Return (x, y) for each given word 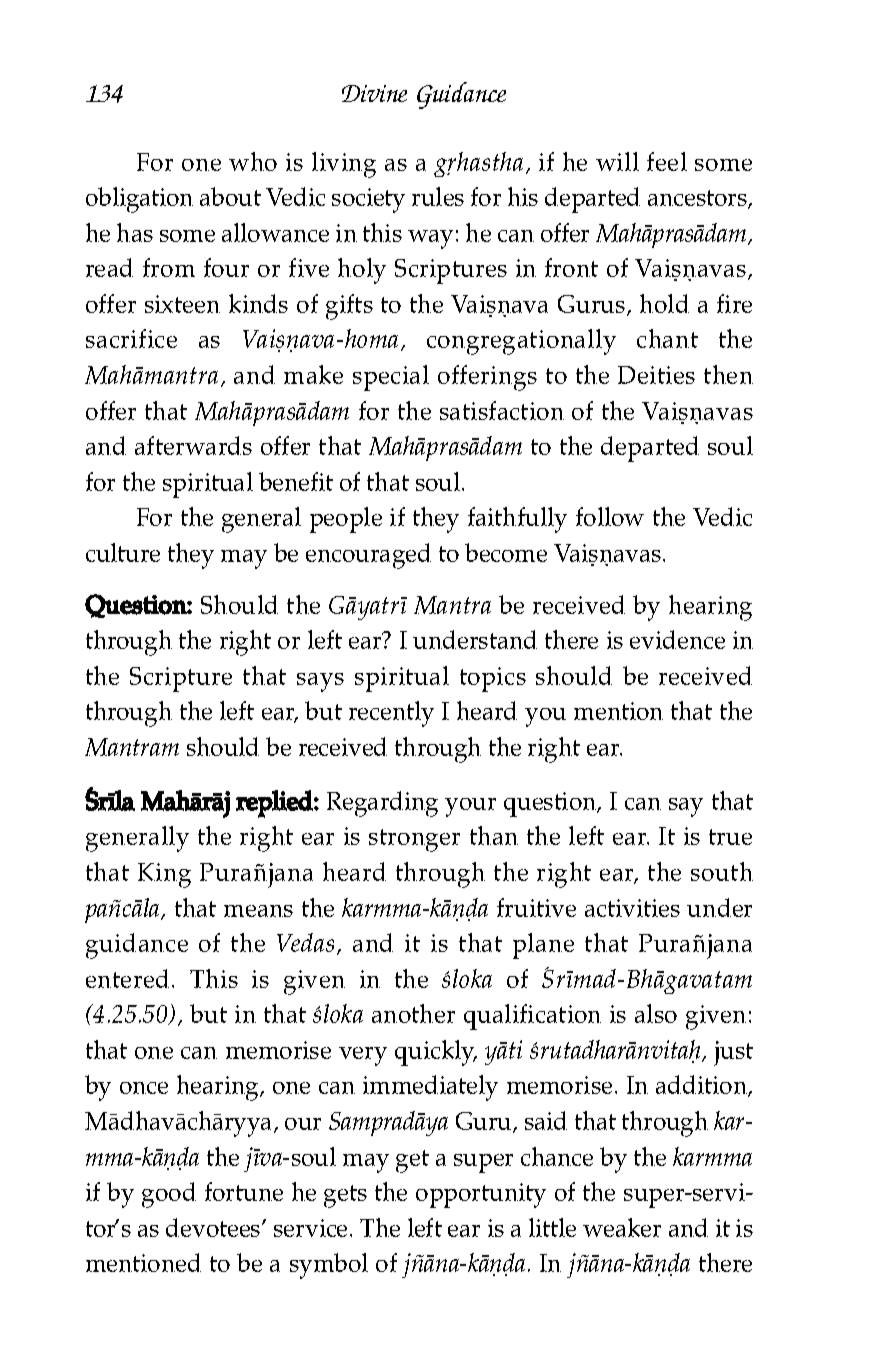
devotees (214, 1227)
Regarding (382, 804)
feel (667, 161)
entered (127, 978)
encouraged (368, 556)
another (413, 1013)
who (253, 161)
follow (610, 516)
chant (667, 338)
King (164, 875)
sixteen (182, 304)
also (656, 1013)
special (391, 378)
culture (123, 552)
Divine (374, 93)
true (730, 837)
